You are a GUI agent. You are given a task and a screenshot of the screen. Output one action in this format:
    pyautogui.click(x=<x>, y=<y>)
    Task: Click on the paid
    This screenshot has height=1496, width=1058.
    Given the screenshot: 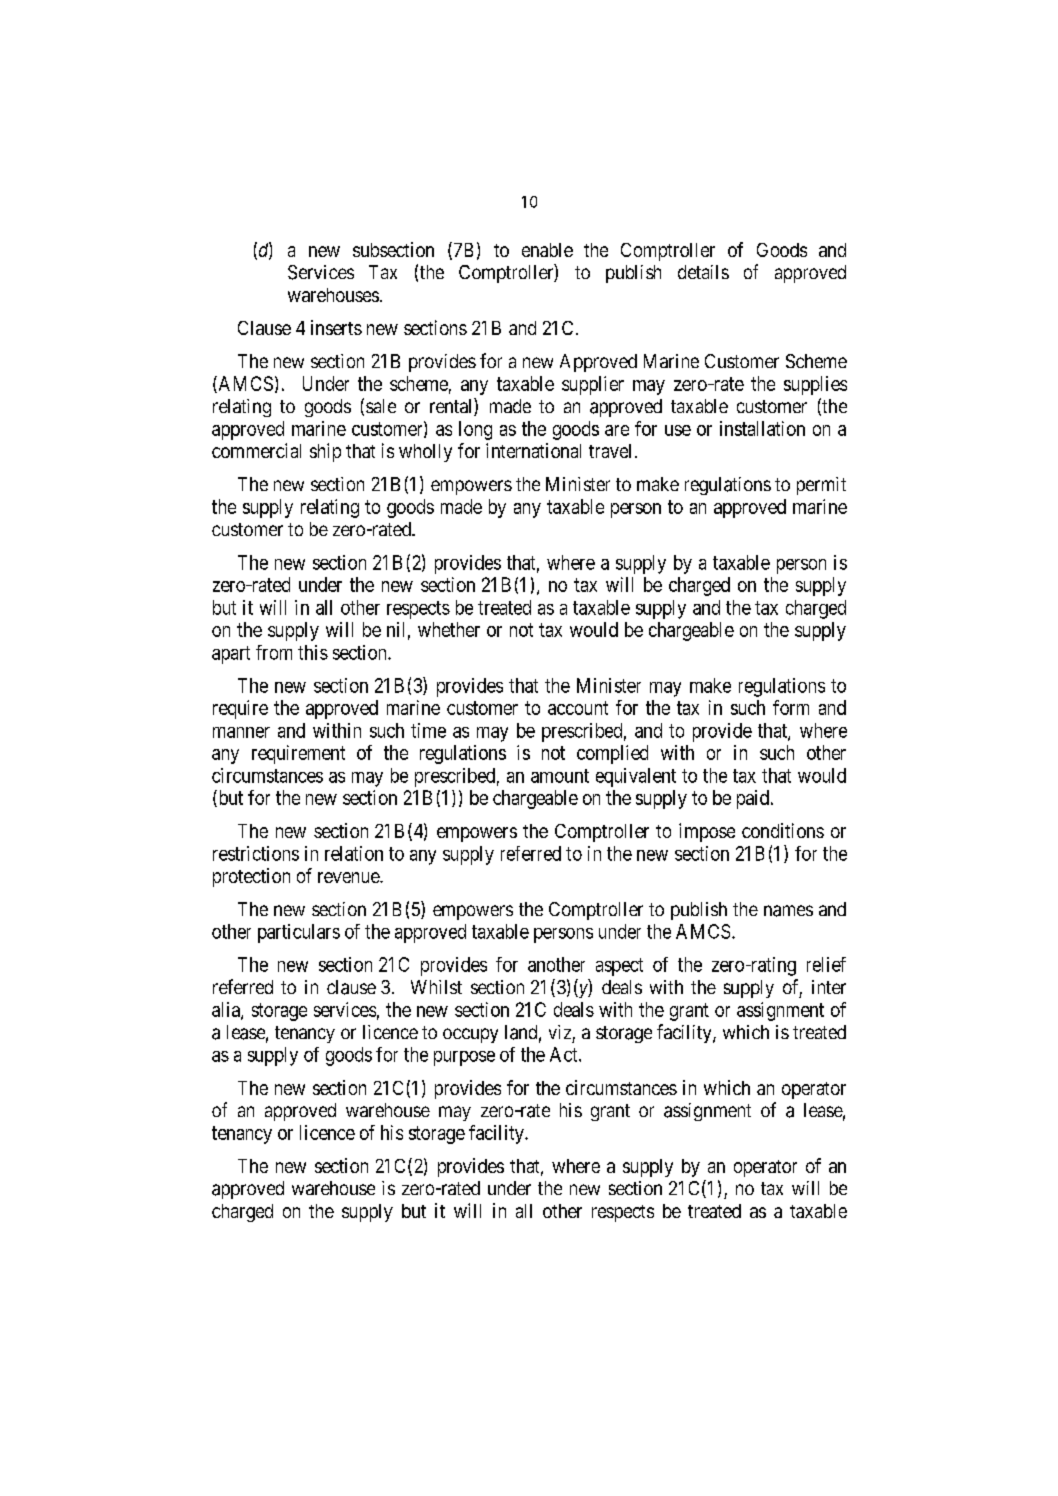 What is the action you would take?
    pyautogui.click(x=753, y=799)
